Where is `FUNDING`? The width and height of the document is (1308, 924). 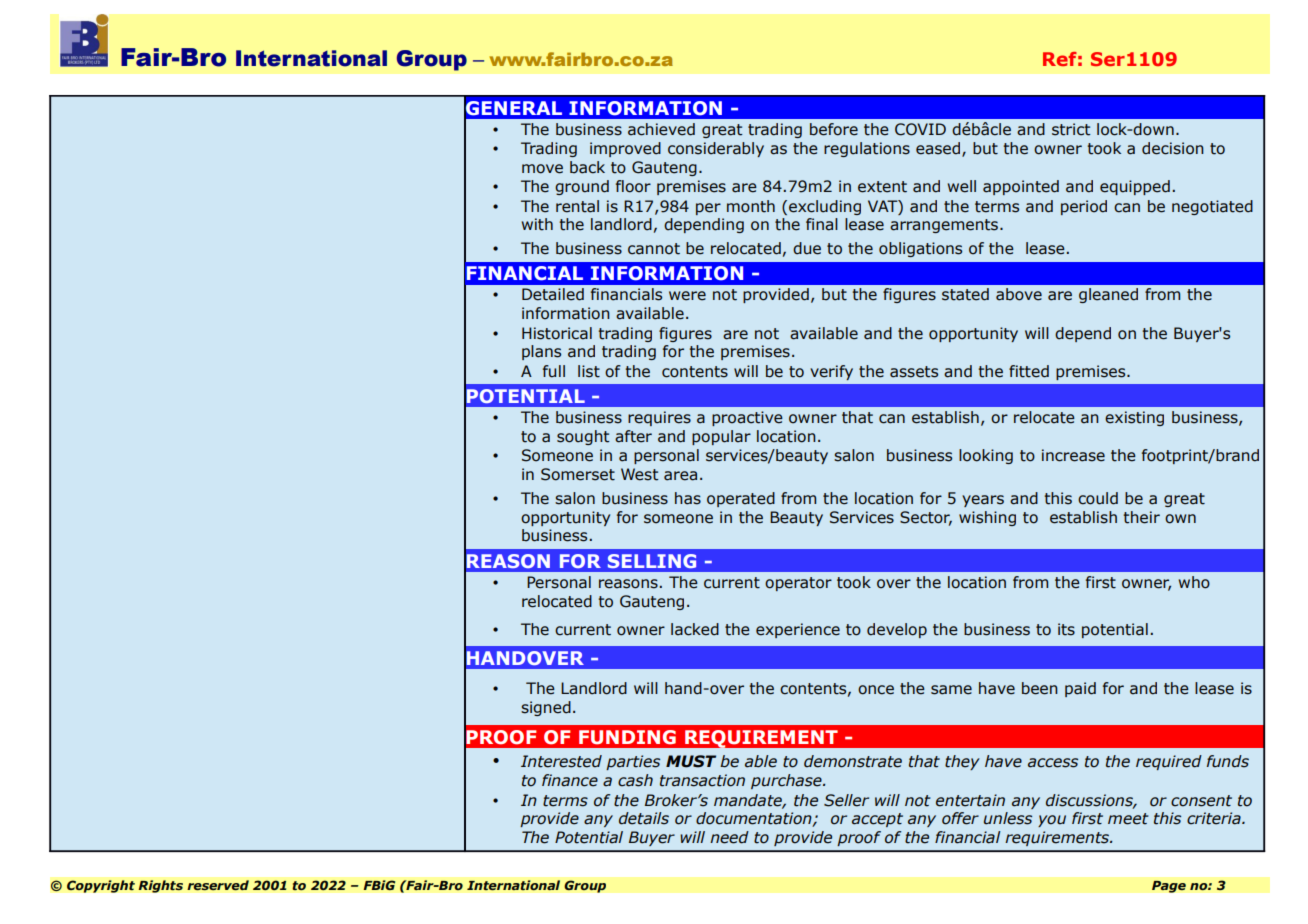 FUNDING is located at coordinates (627, 737).
